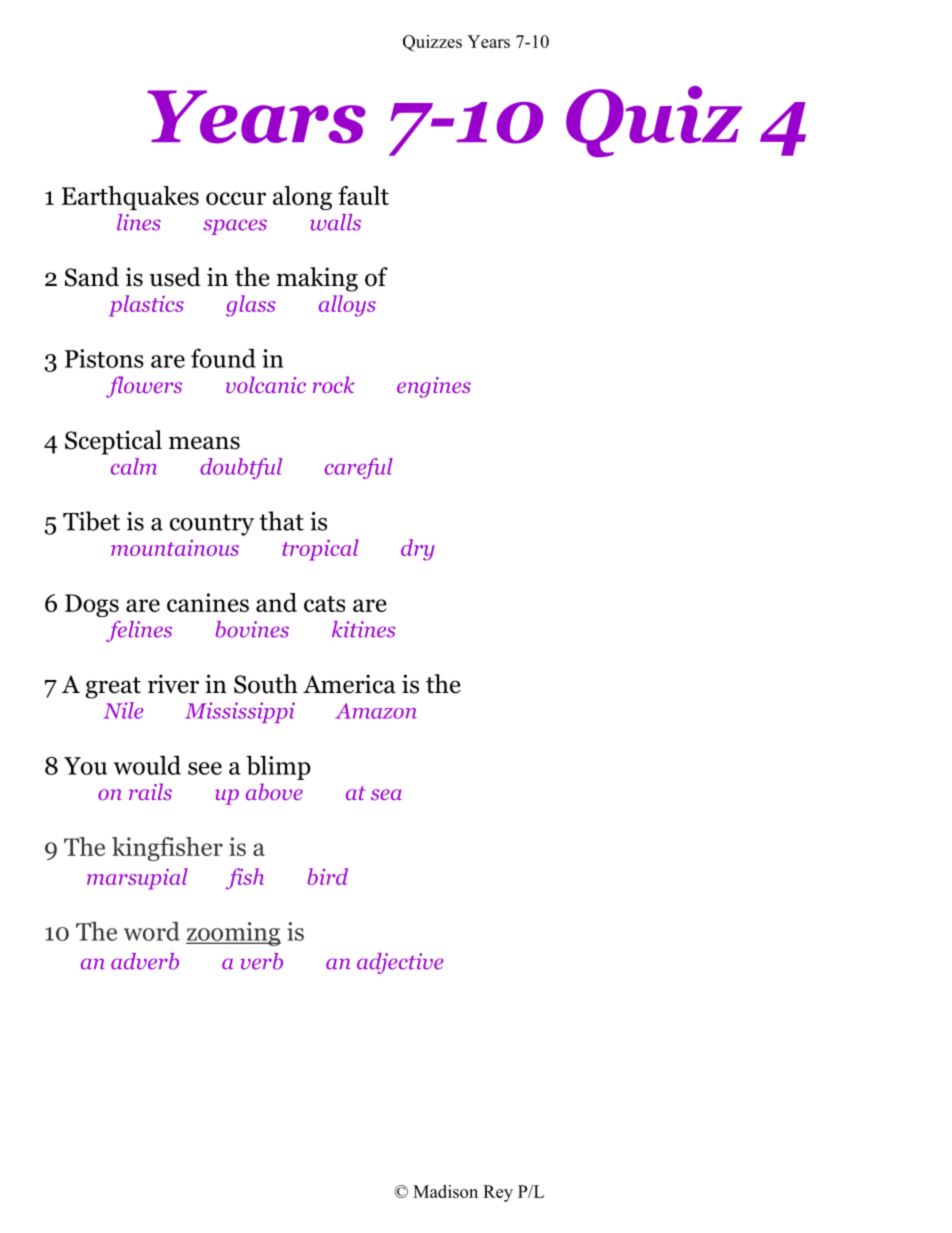 The width and height of the screenshot is (952, 1233). Describe the element at coordinates (152, 931) in the screenshot. I see `word` at that location.
